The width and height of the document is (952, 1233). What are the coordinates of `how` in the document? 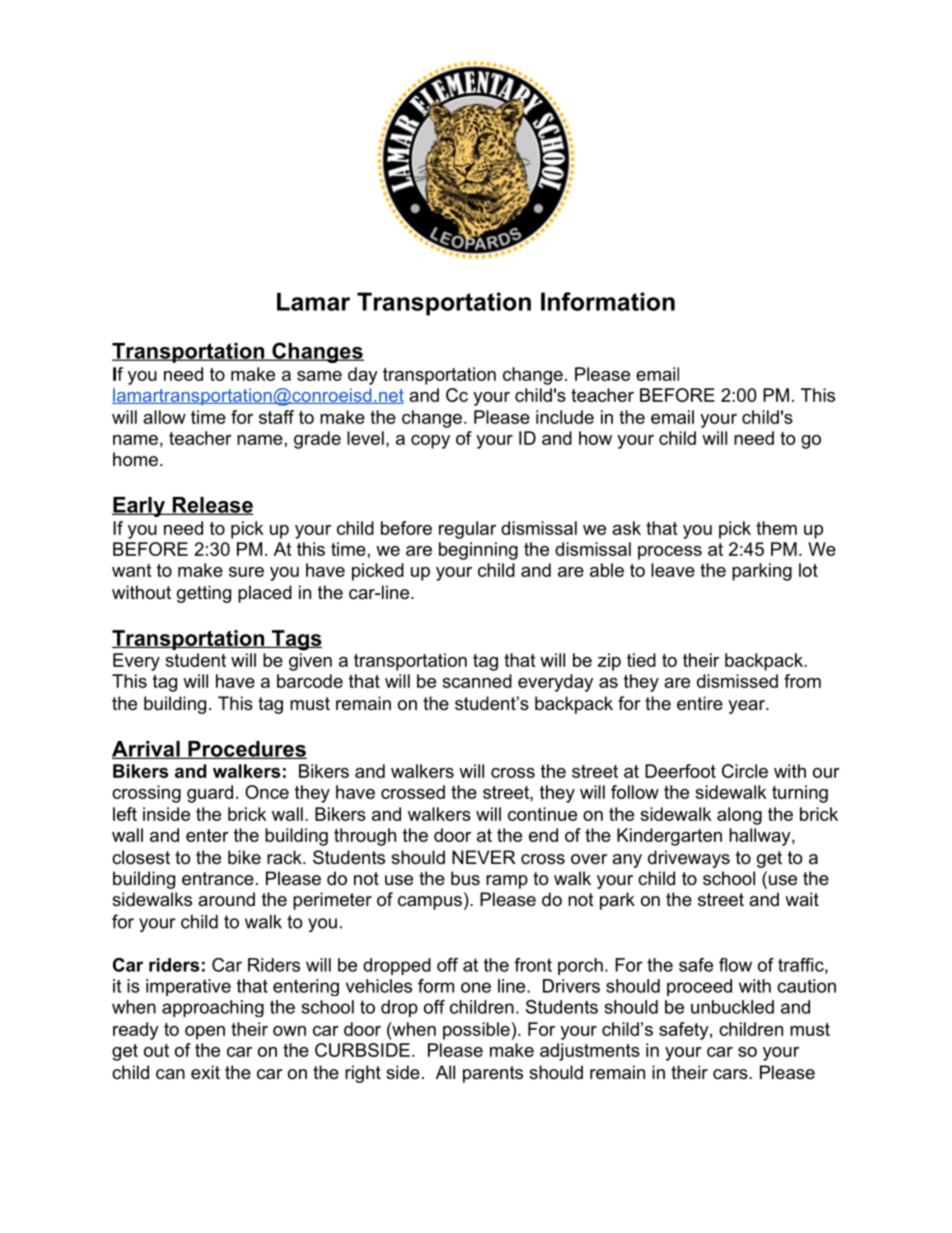 It's located at (595, 438).
